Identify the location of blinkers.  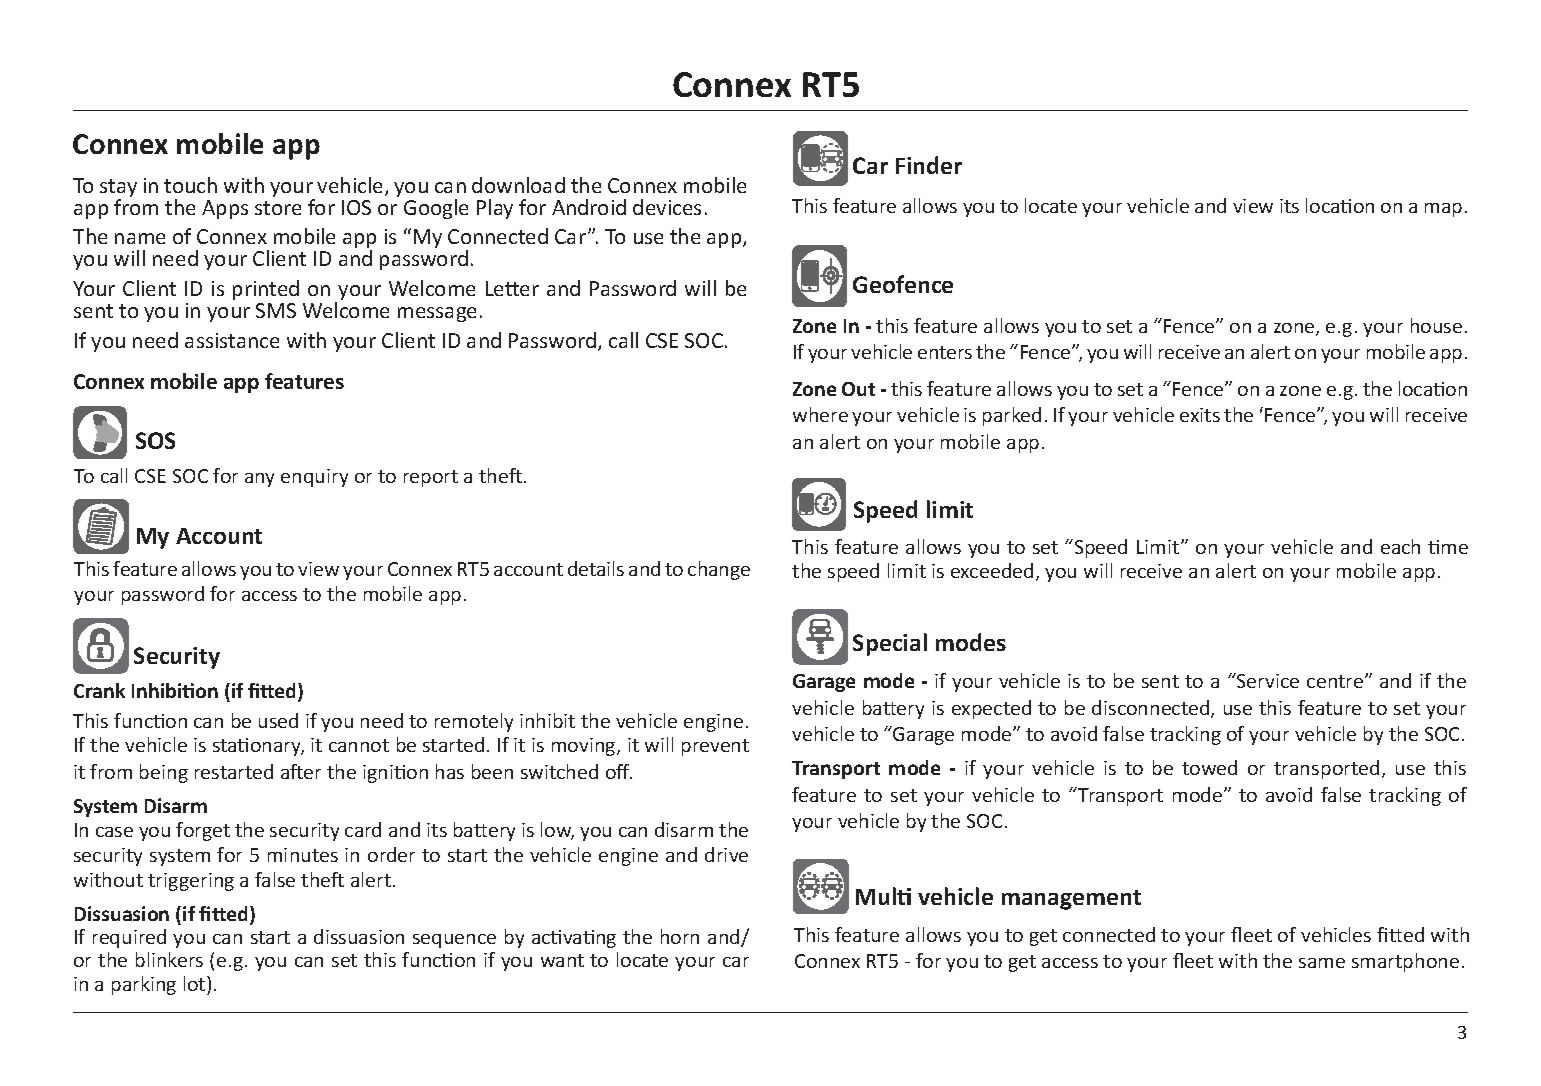
(169, 959).
